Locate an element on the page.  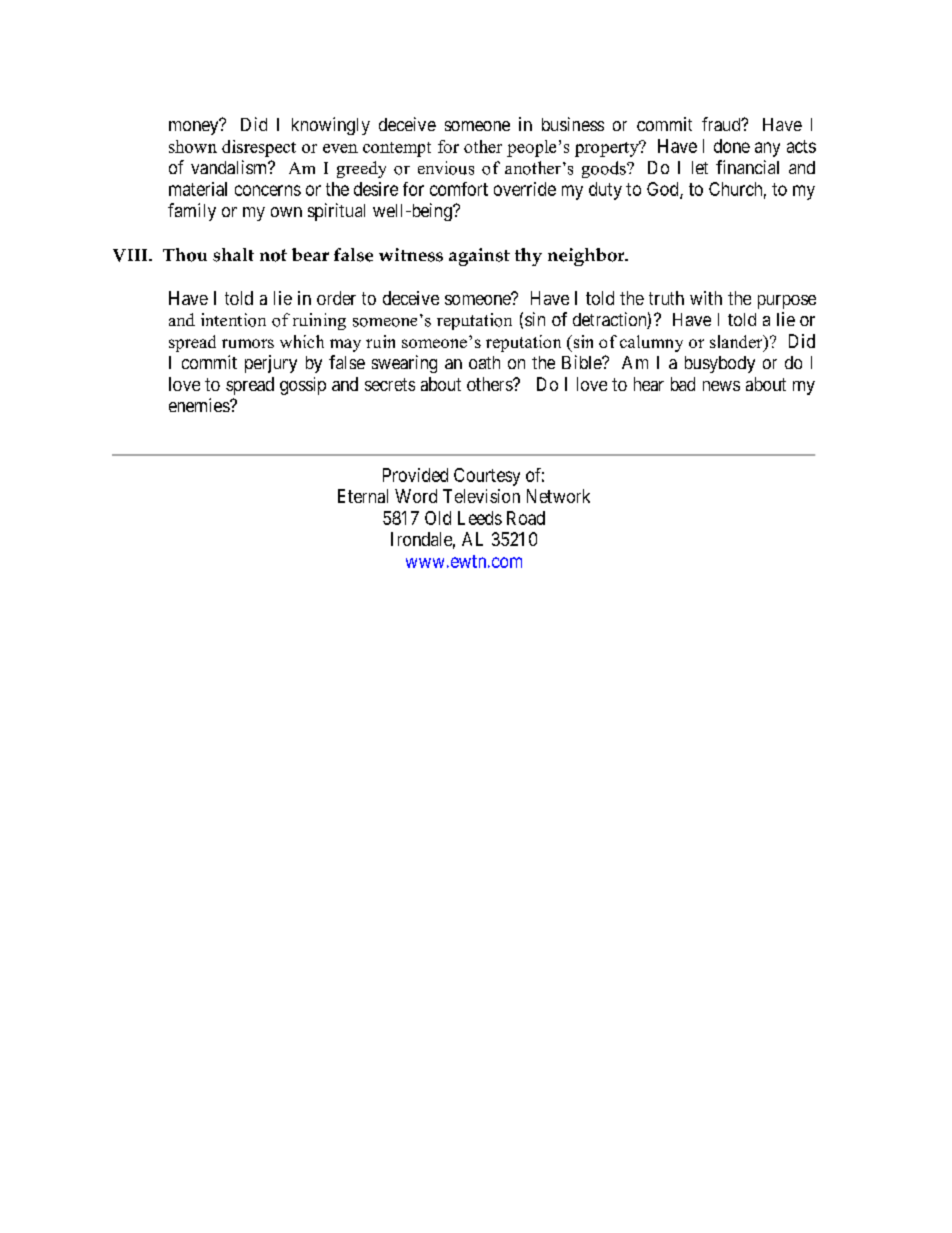
oath is located at coordinates (484, 362).
